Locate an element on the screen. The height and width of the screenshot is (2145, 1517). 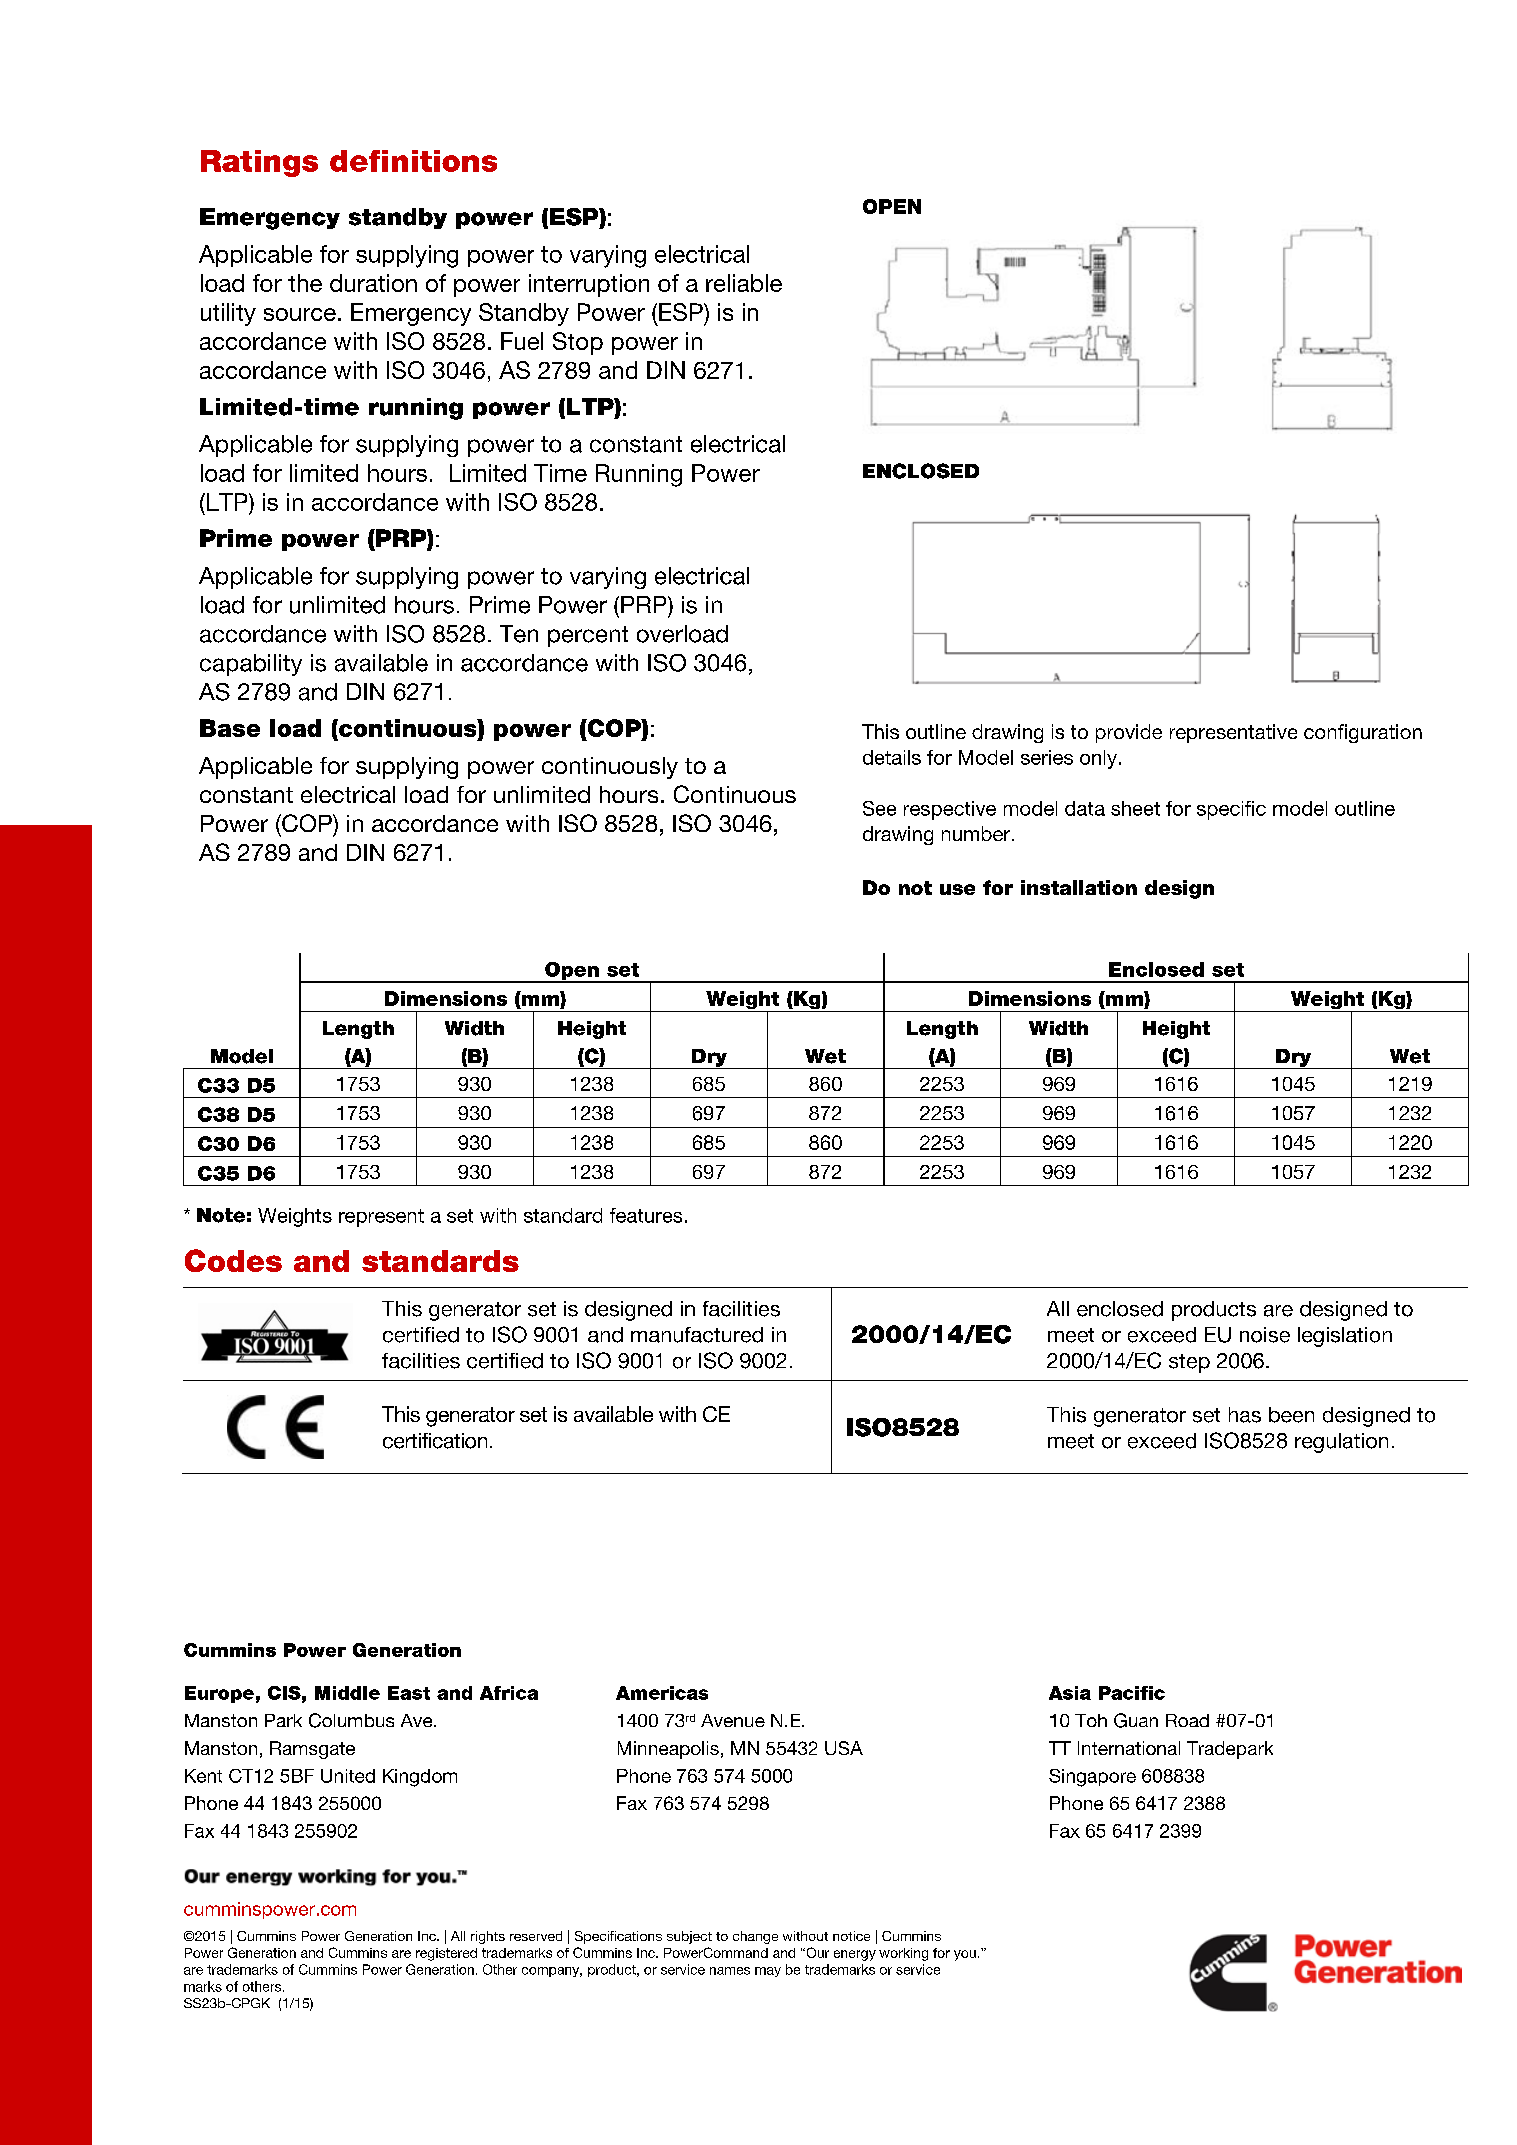
registered is located at coordinates (446, 1954).
